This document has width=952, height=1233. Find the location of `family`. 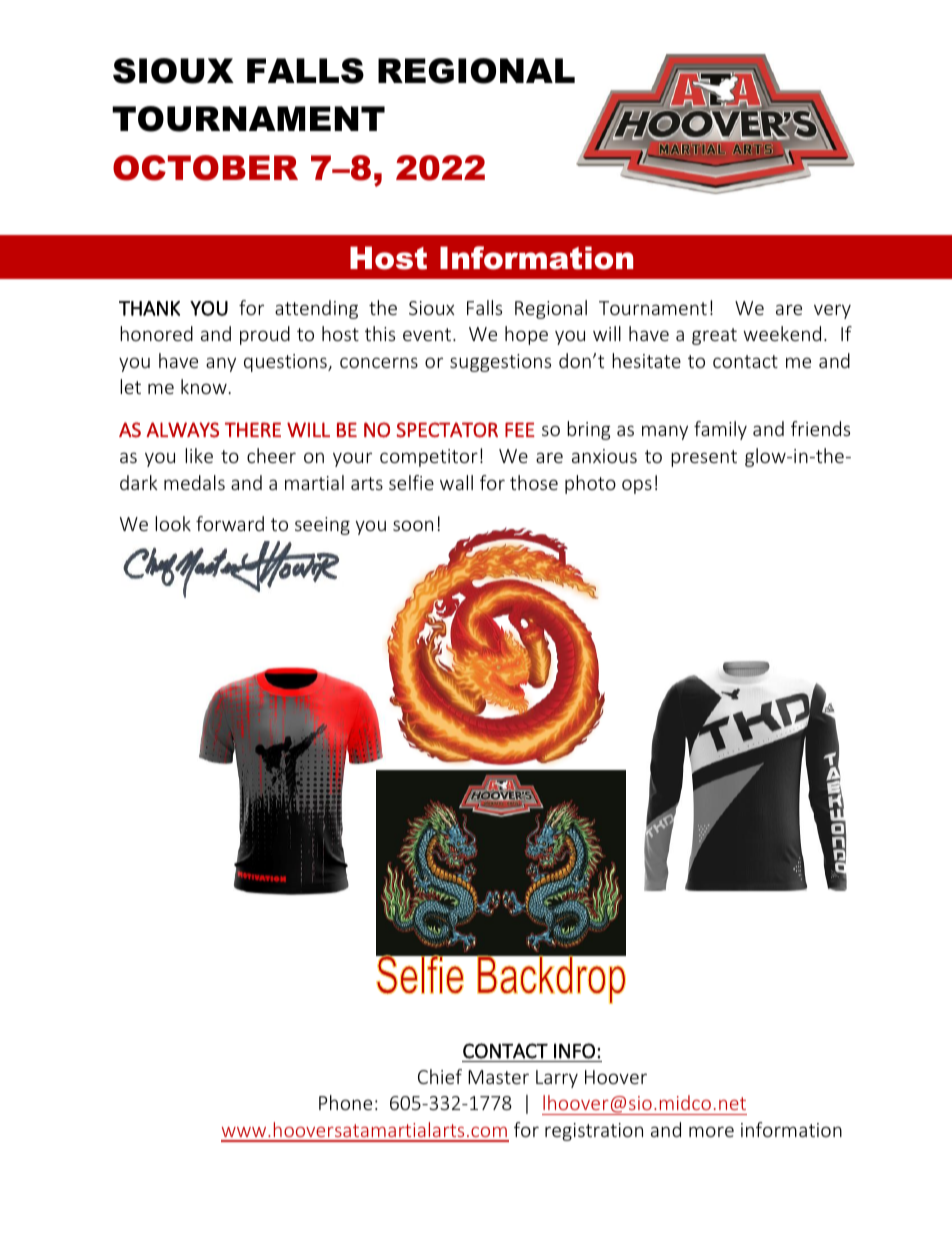

family is located at coordinates (720, 430).
